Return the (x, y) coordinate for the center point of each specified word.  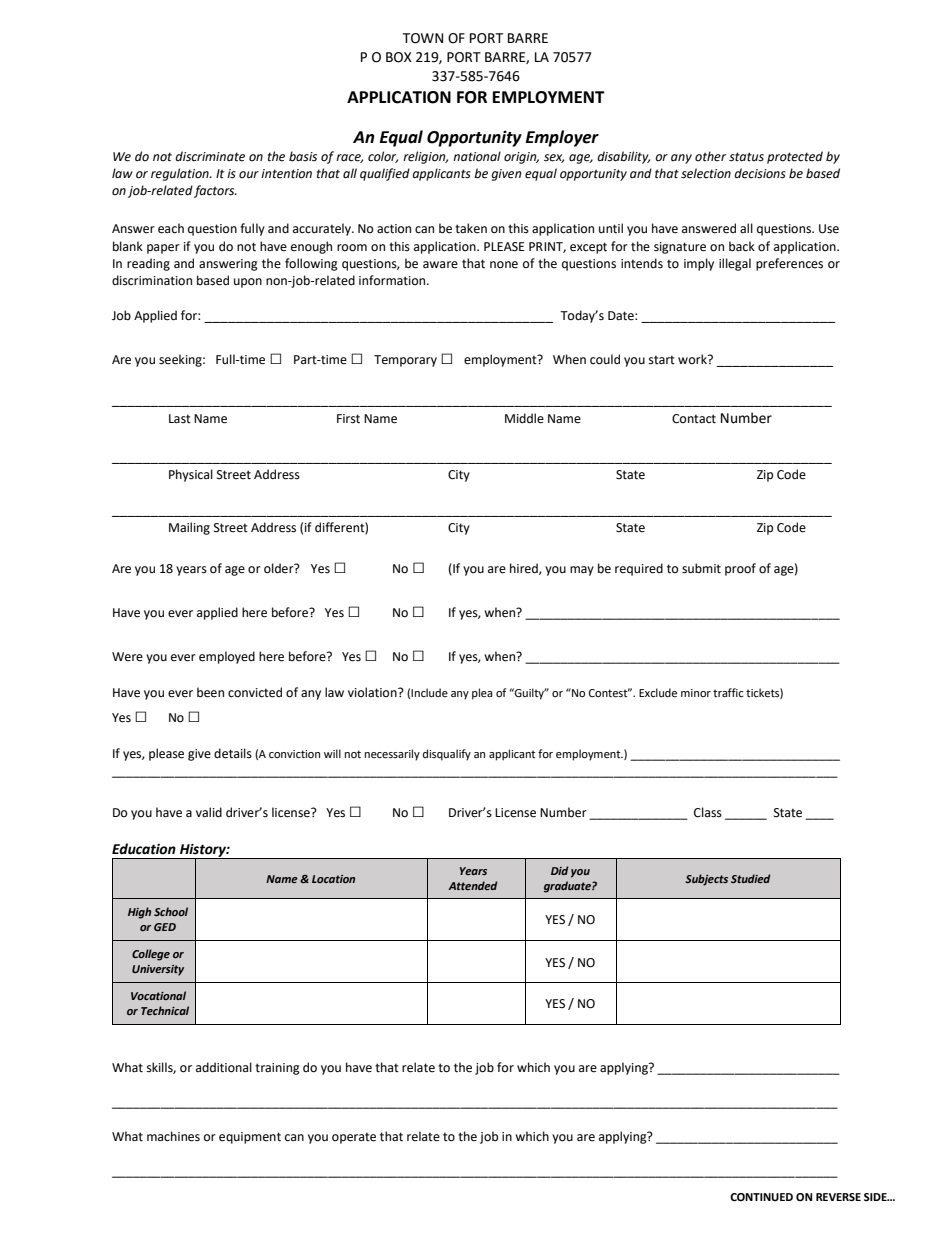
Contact (694, 419)
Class (708, 812)
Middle (524, 418)
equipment (250, 1138)
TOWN (422, 38)
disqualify (447, 755)
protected (795, 157)
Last (180, 419)
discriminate (210, 156)
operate (354, 1138)
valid (209, 812)
